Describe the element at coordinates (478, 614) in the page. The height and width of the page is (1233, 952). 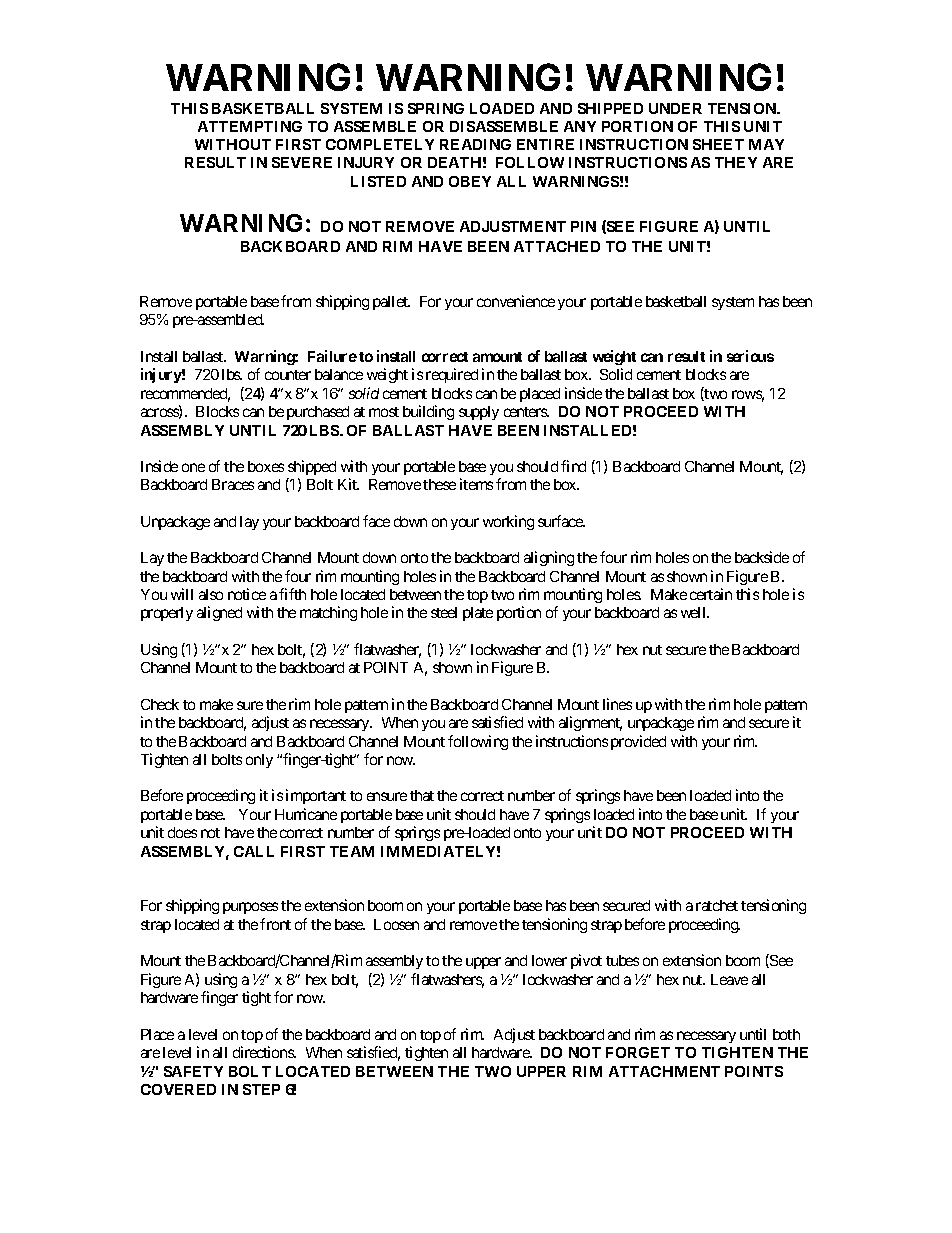
I see `plate` at that location.
